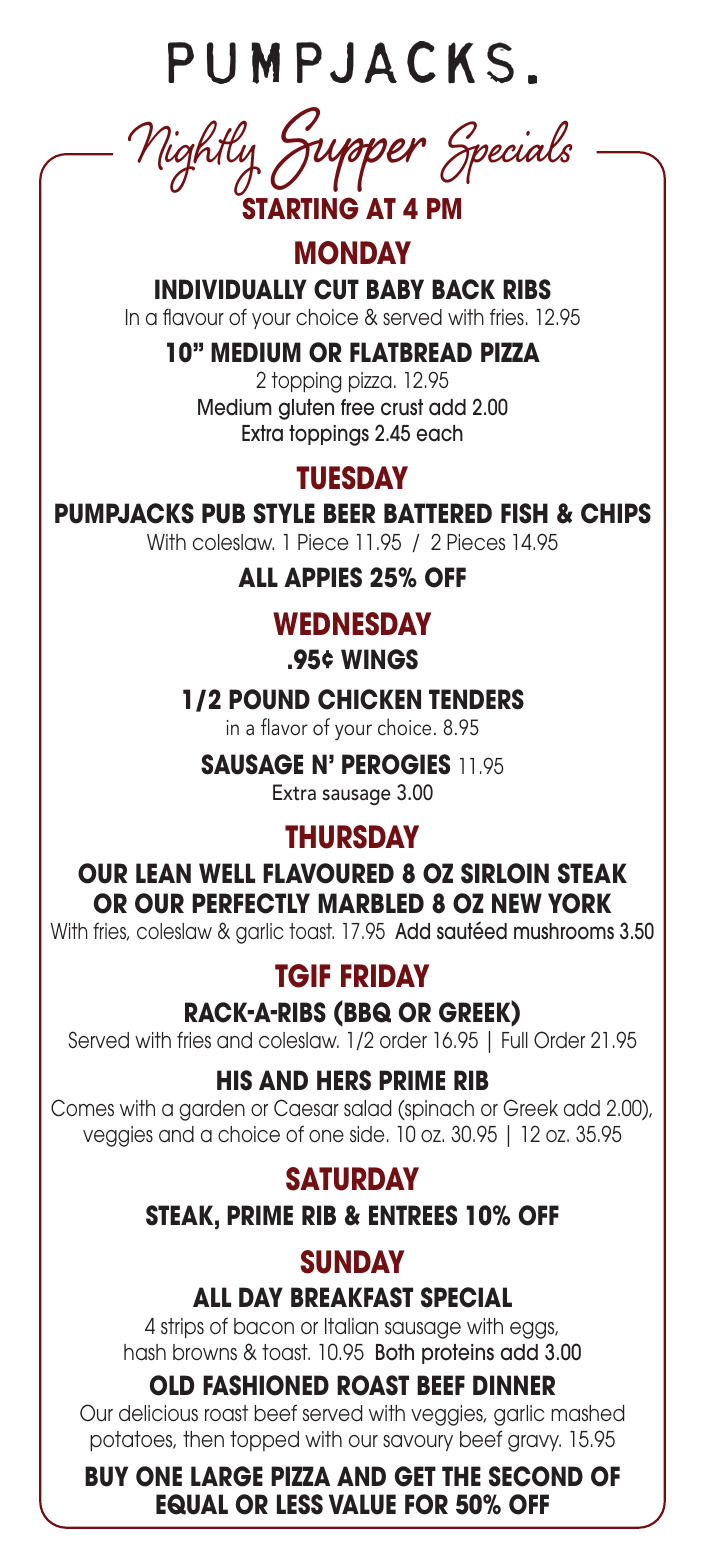  I want to click on THURSDAY, so click(352, 837).
